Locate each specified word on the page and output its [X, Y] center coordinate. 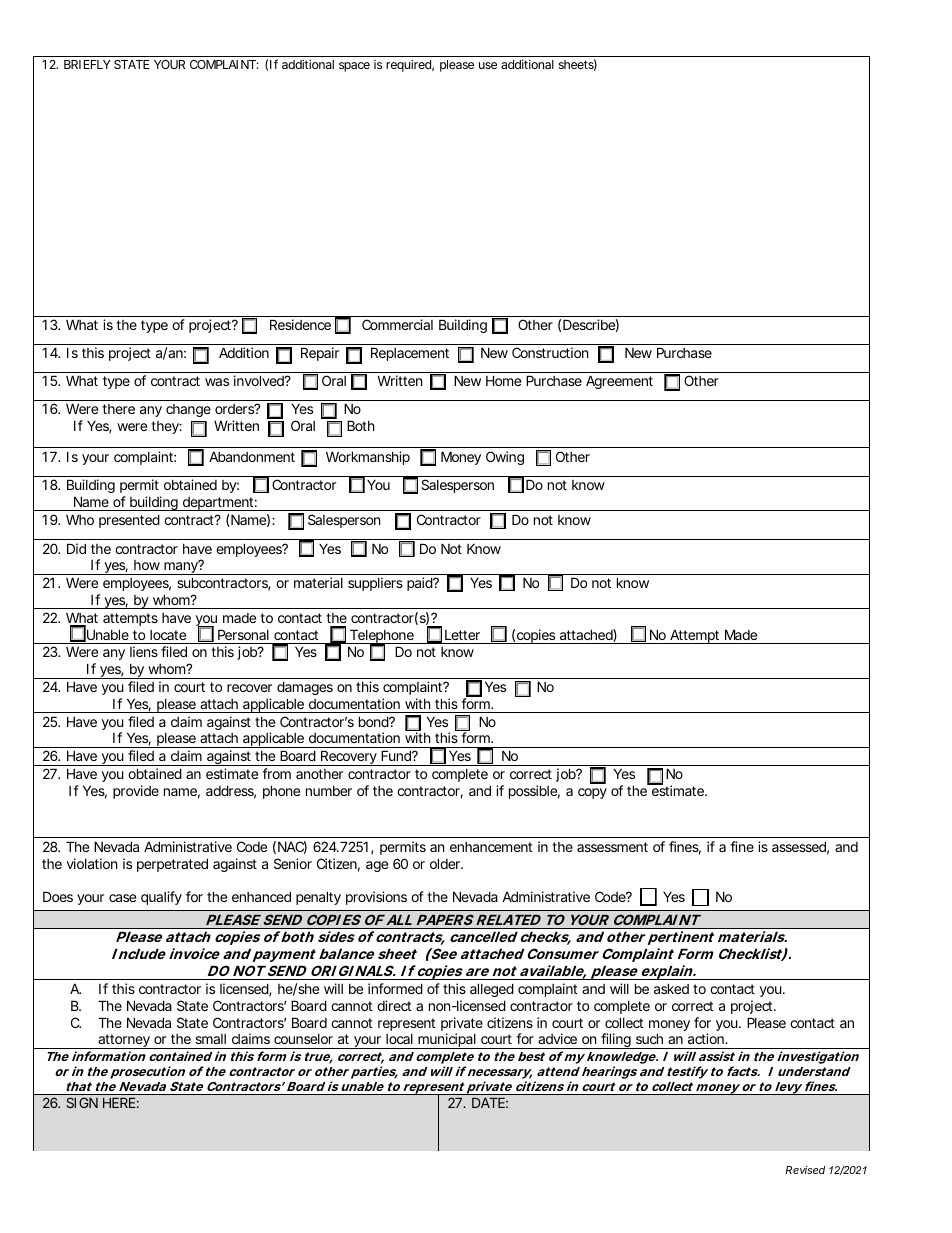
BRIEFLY [87, 64]
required [408, 65]
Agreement [619, 382]
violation [92, 863]
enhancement [491, 847]
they [165, 427]
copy [592, 793]
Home [503, 380]
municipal [446, 1041]
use [488, 65]
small [211, 1039]
